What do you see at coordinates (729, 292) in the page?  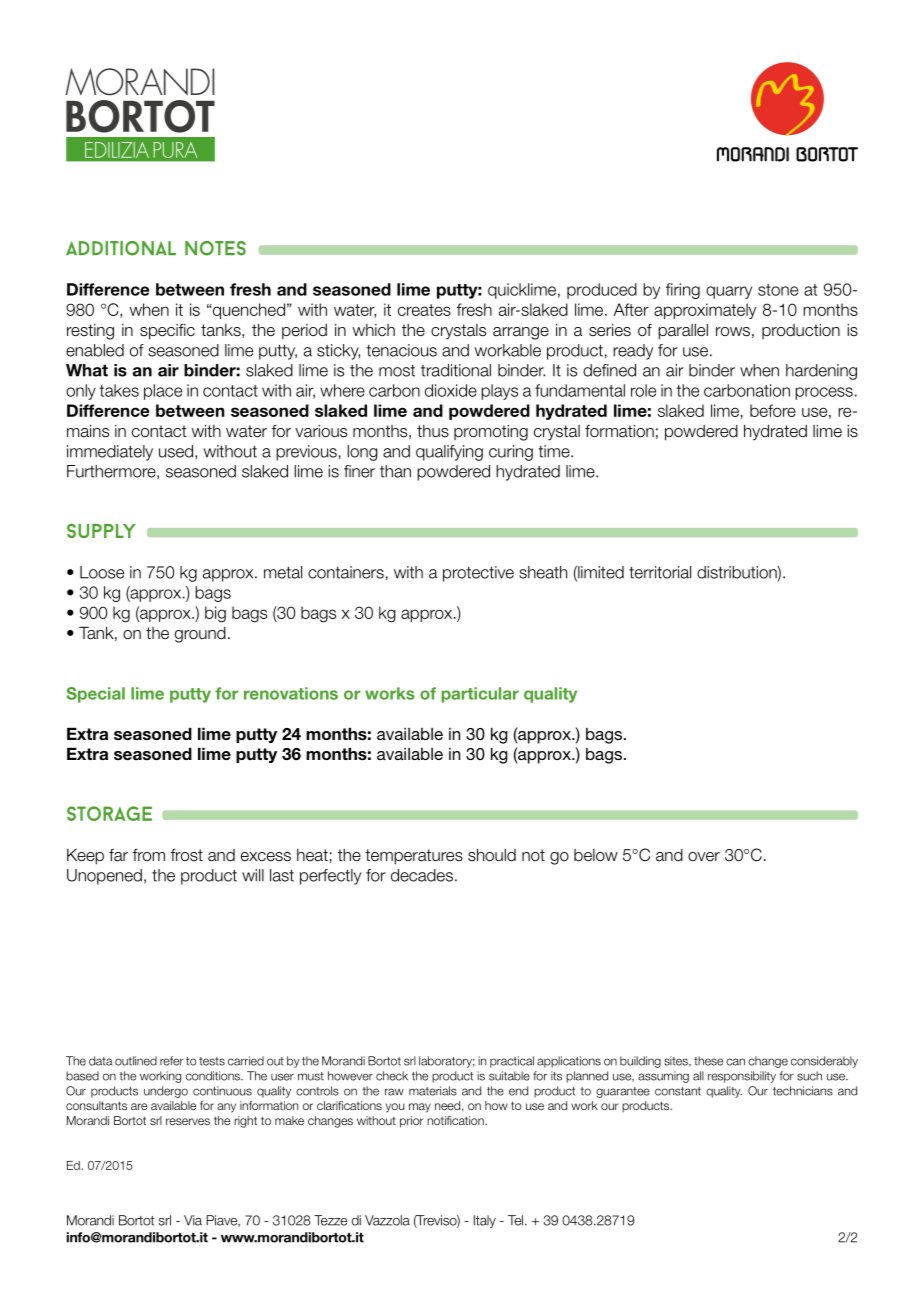 I see `quarry` at bounding box center [729, 292].
